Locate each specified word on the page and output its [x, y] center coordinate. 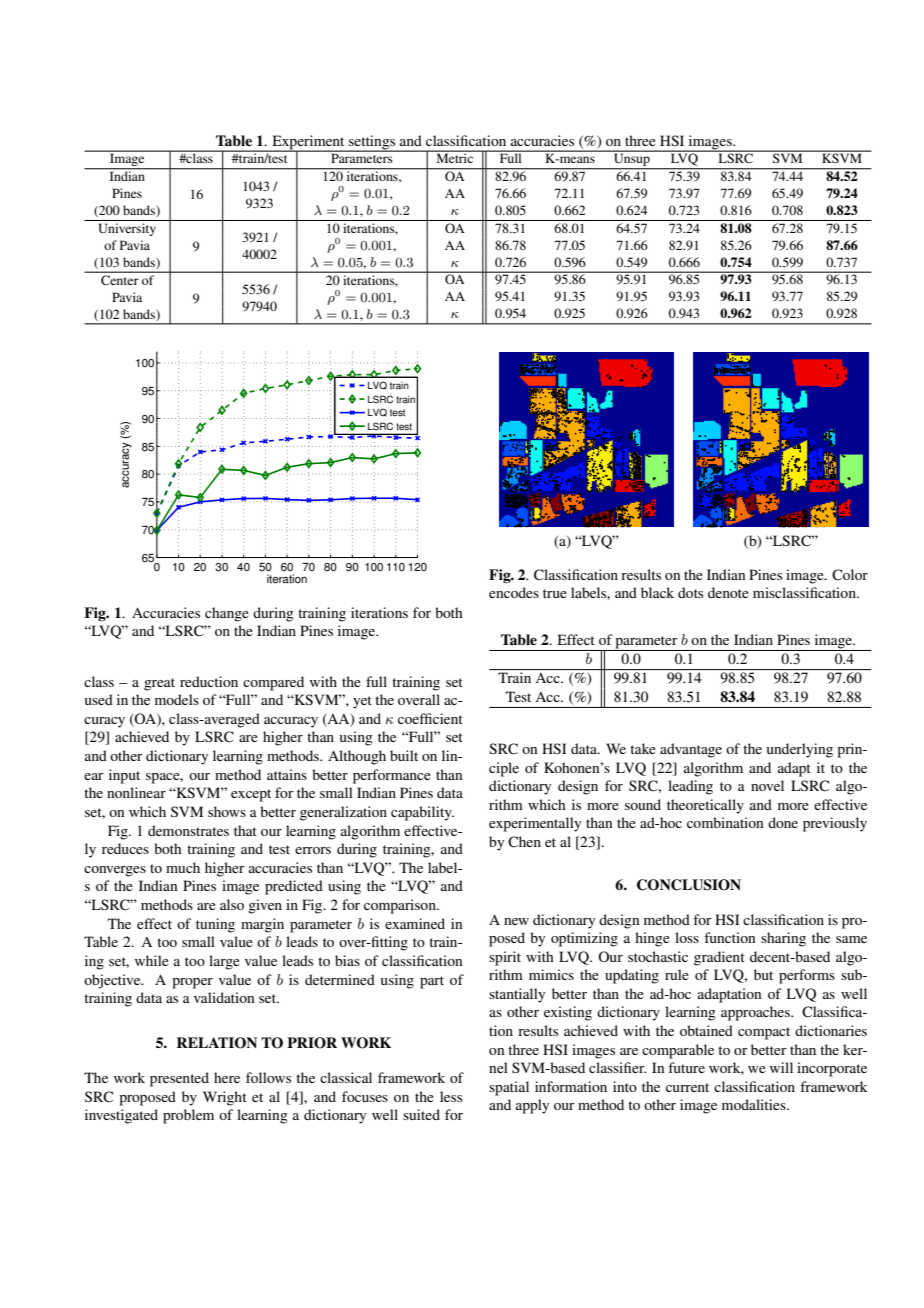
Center [119, 280]
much [183, 867]
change [227, 614]
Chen [524, 842]
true [555, 593]
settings [372, 143]
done [783, 822]
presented [179, 1079]
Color [850, 575]
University [127, 229]
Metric [455, 157]
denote [728, 592]
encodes [514, 592]
